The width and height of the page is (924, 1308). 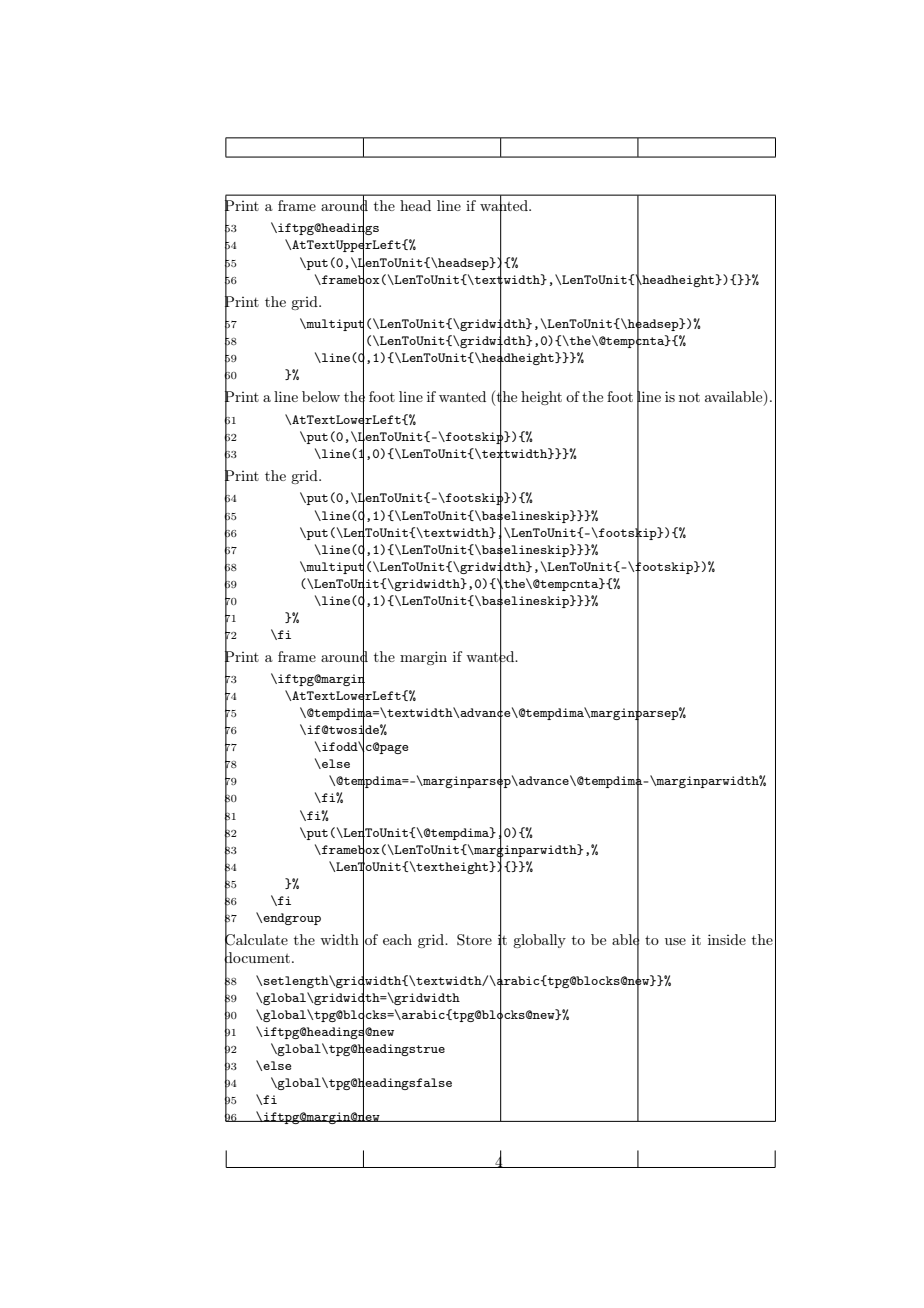 I want to click on use, so click(x=675, y=941).
